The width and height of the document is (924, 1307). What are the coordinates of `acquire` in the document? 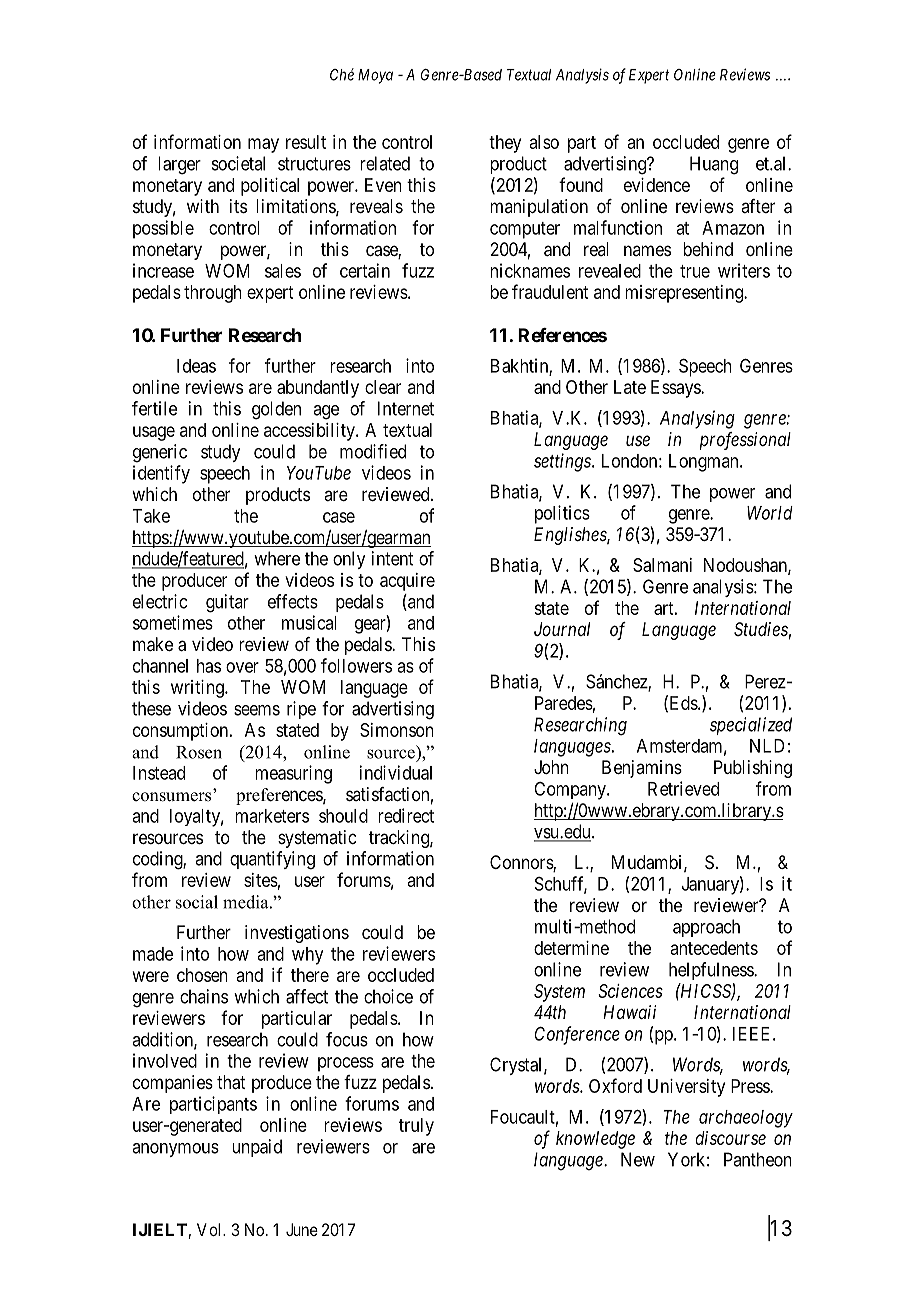 It's located at (407, 582).
